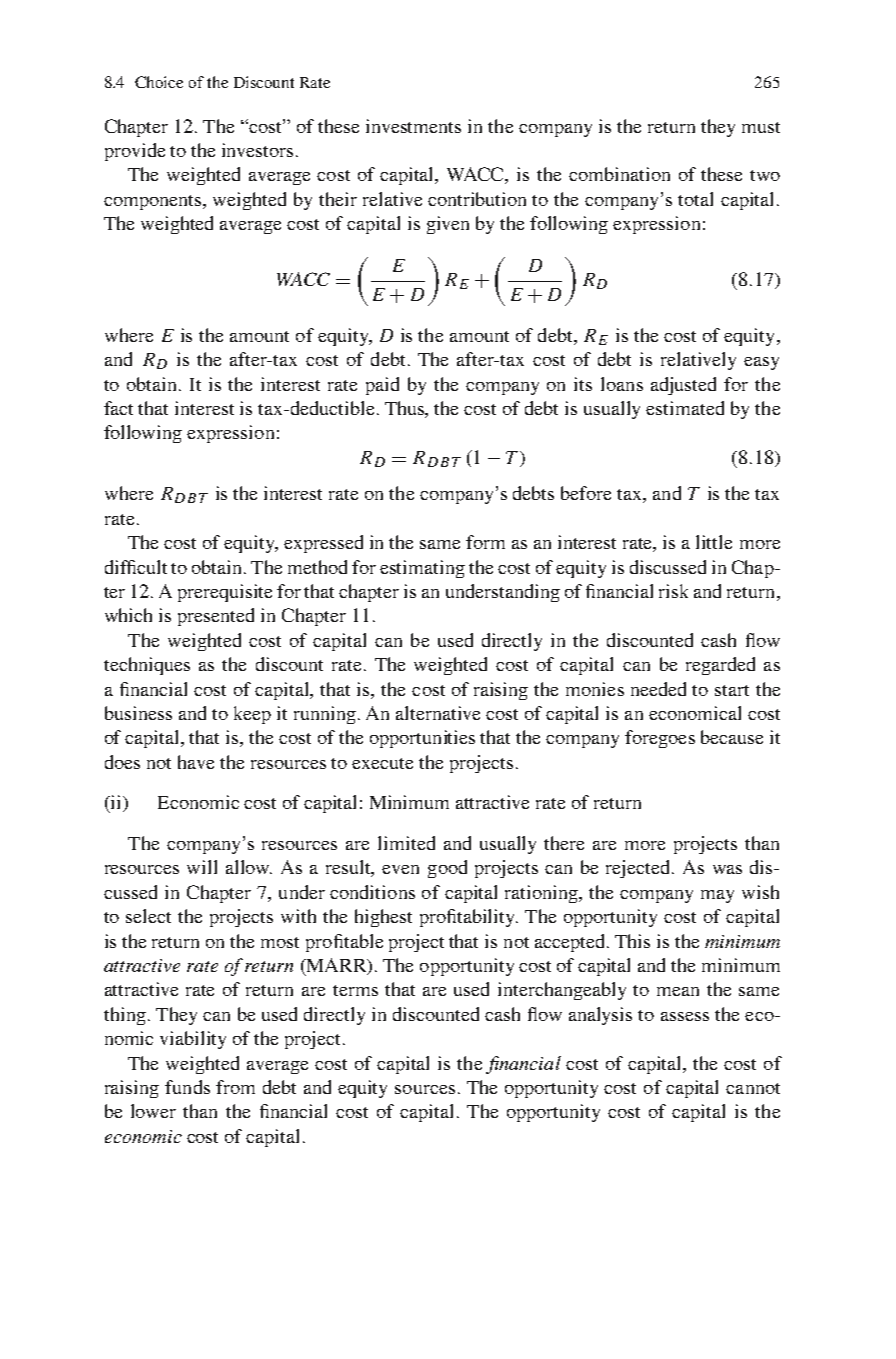  What do you see at coordinates (118, 408) in the screenshot?
I see `fact` at bounding box center [118, 408].
